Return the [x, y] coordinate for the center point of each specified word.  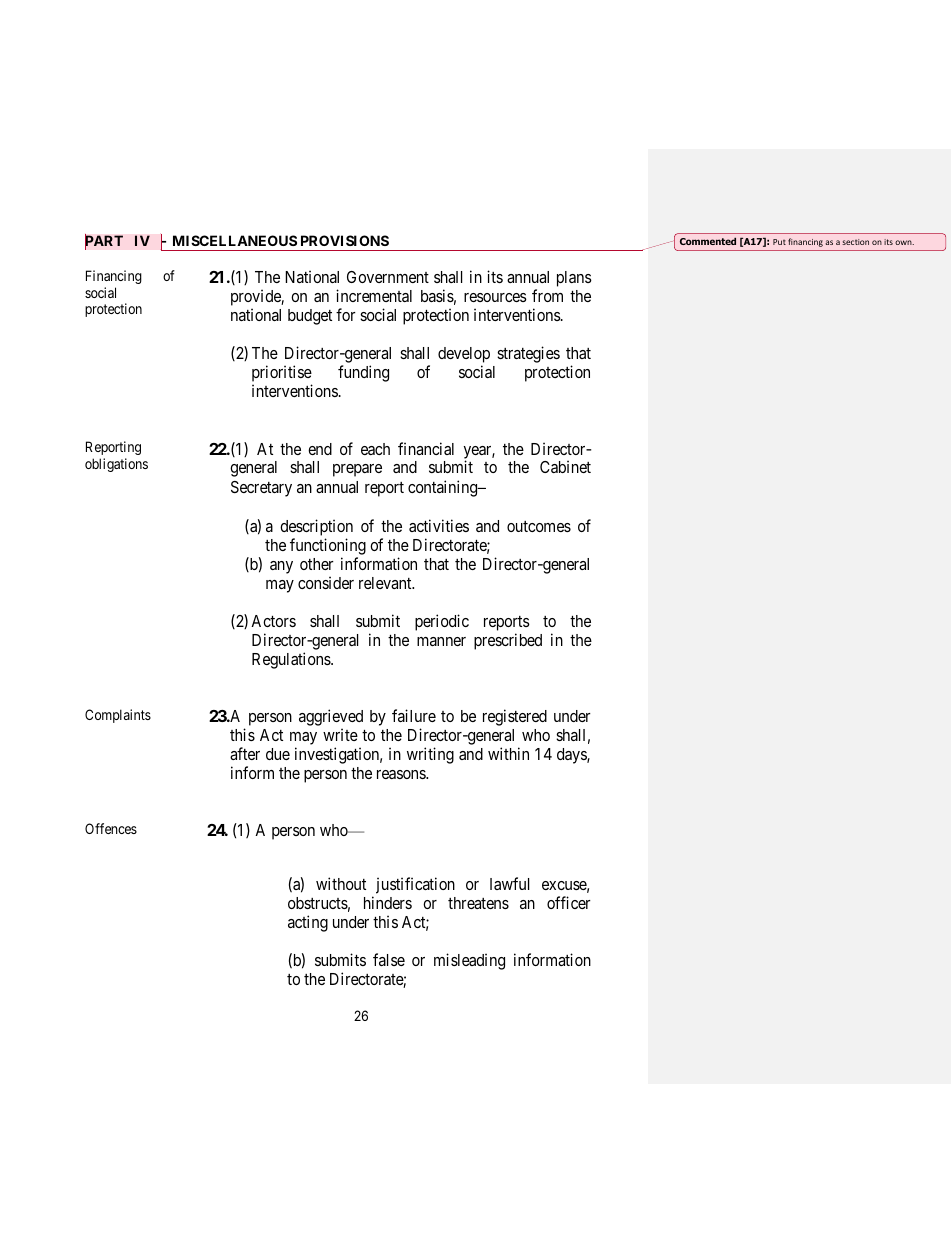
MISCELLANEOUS [235, 240]
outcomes [539, 526]
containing [444, 488]
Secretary [261, 489]
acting [308, 923]
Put [779, 242]
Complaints [118, 716]
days [572, 756]
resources [495, 297]
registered [515, 717]
